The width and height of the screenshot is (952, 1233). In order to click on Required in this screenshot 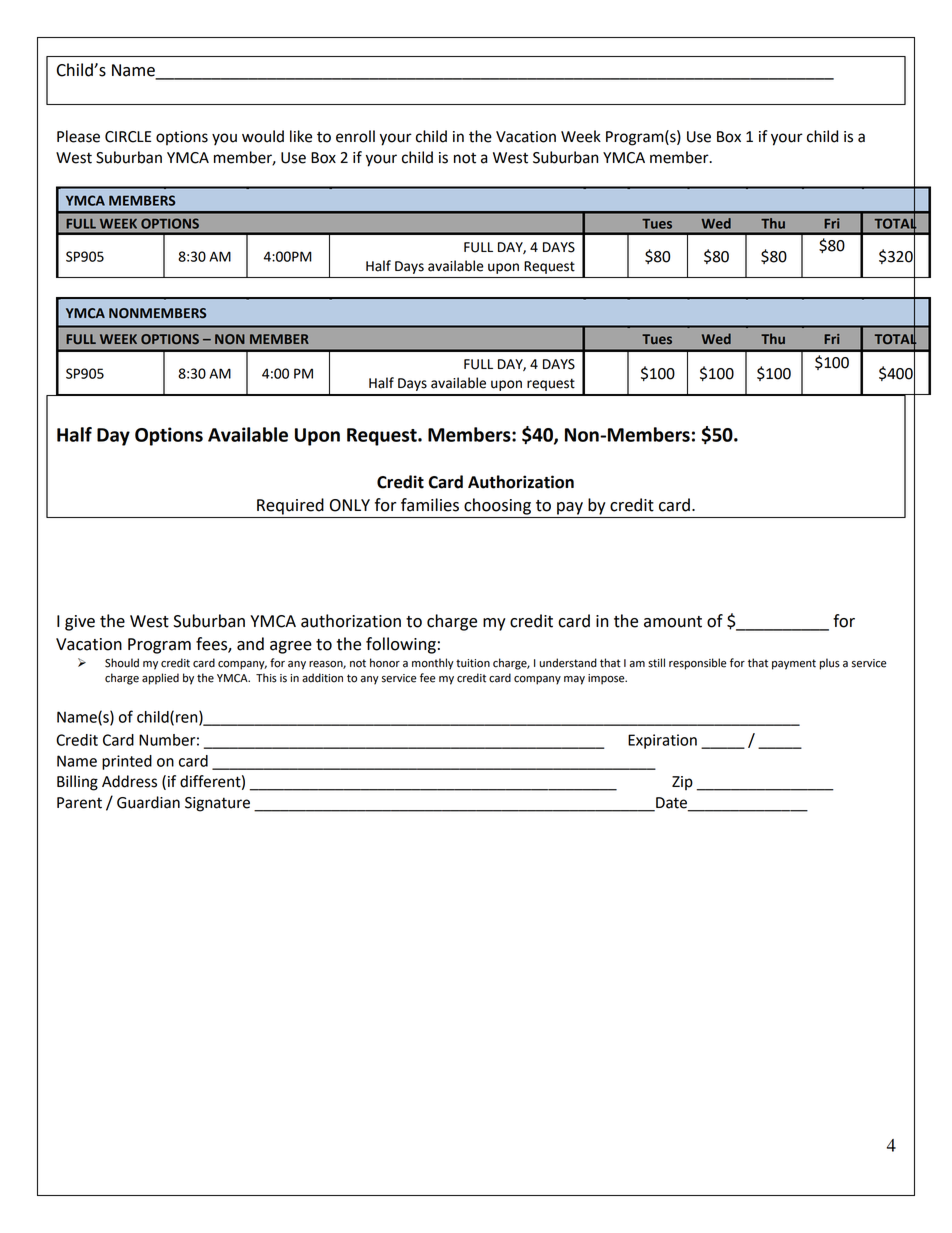, I will do `click(290, 506)`.
